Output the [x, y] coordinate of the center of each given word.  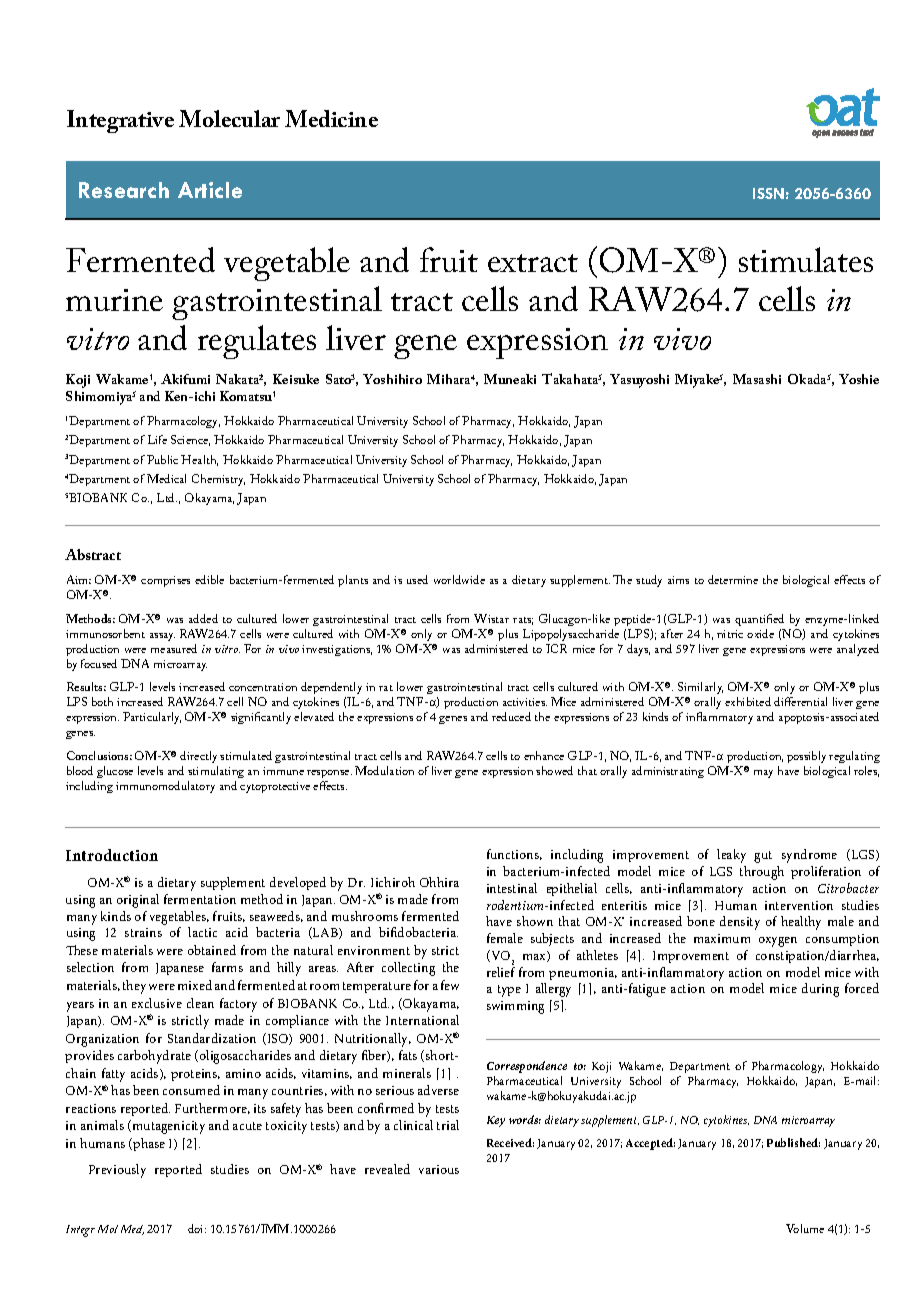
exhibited [748, 701]
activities [525, 702]
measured [174, 648]
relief [501, 972]
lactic [202, 932]
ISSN [768, 193]
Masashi [757, 379]
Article [210, 190]
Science [190, 440]
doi [197, 1228]
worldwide [459, 579]
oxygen [778, 942]
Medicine [331, 118]
